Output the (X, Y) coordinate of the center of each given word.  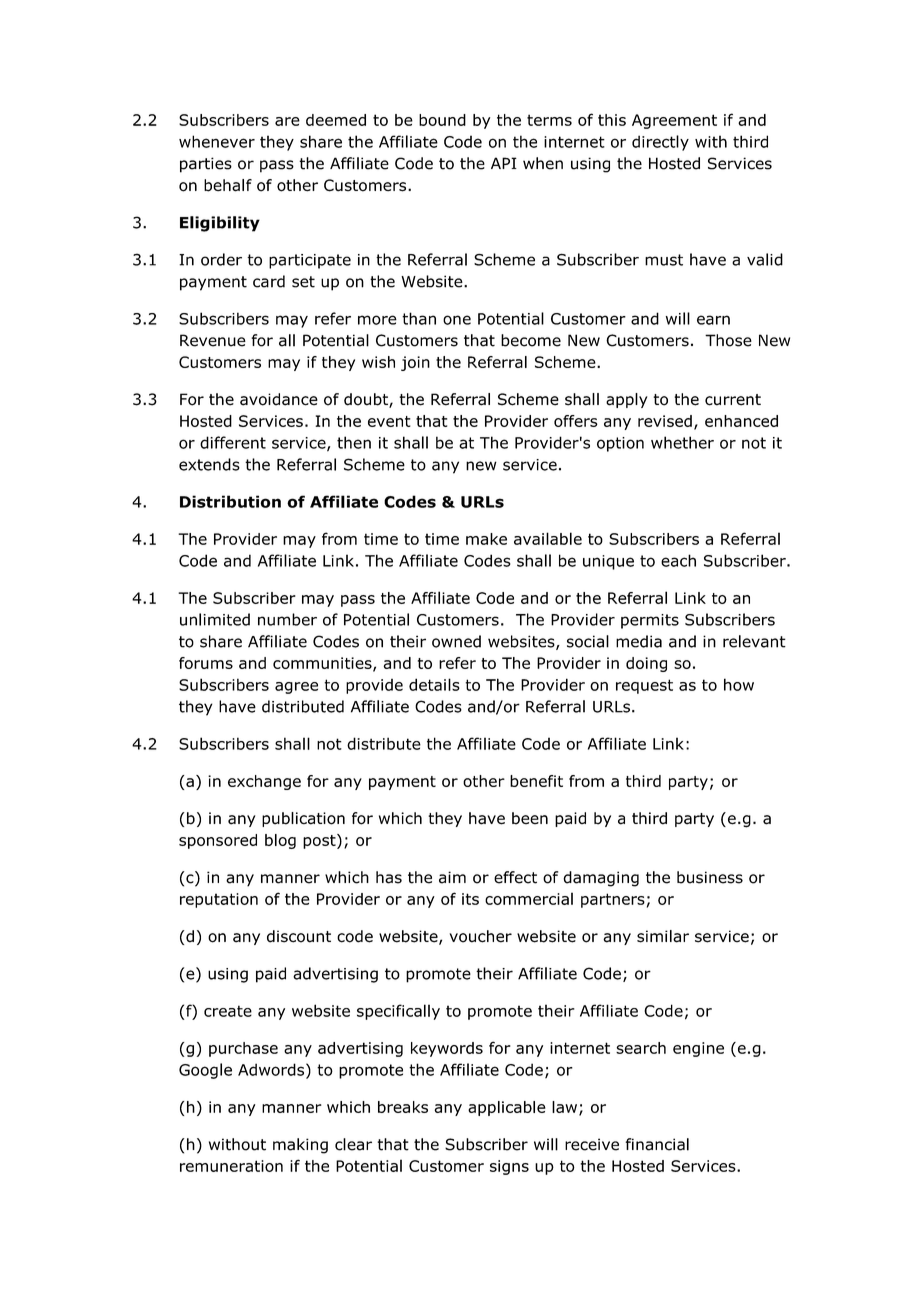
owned (456, 641)
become (531, 340)
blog (280, 841)
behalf (228, 185)
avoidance (279, 399)
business (710, 877)
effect (515, 877)
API (504, 163)
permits (650, 621)
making (300, 1146)
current (733, 400)
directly (660, 143)
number (287, 619)
